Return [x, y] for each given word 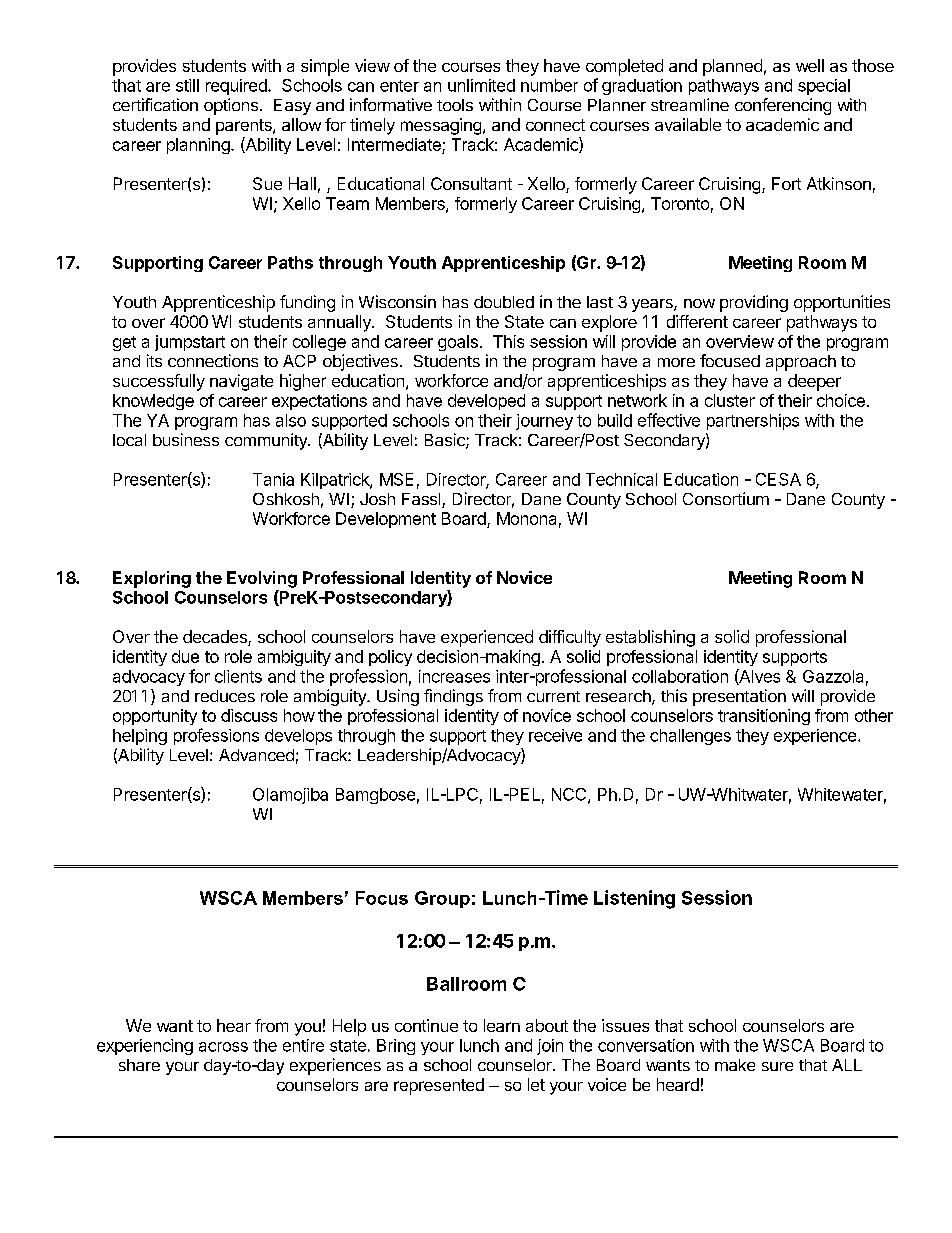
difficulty [570, 638]
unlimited [481, 85]
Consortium [726, 498]
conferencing [783, 106]
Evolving [262, 579]
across [223, 1047]
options [232, 106]
